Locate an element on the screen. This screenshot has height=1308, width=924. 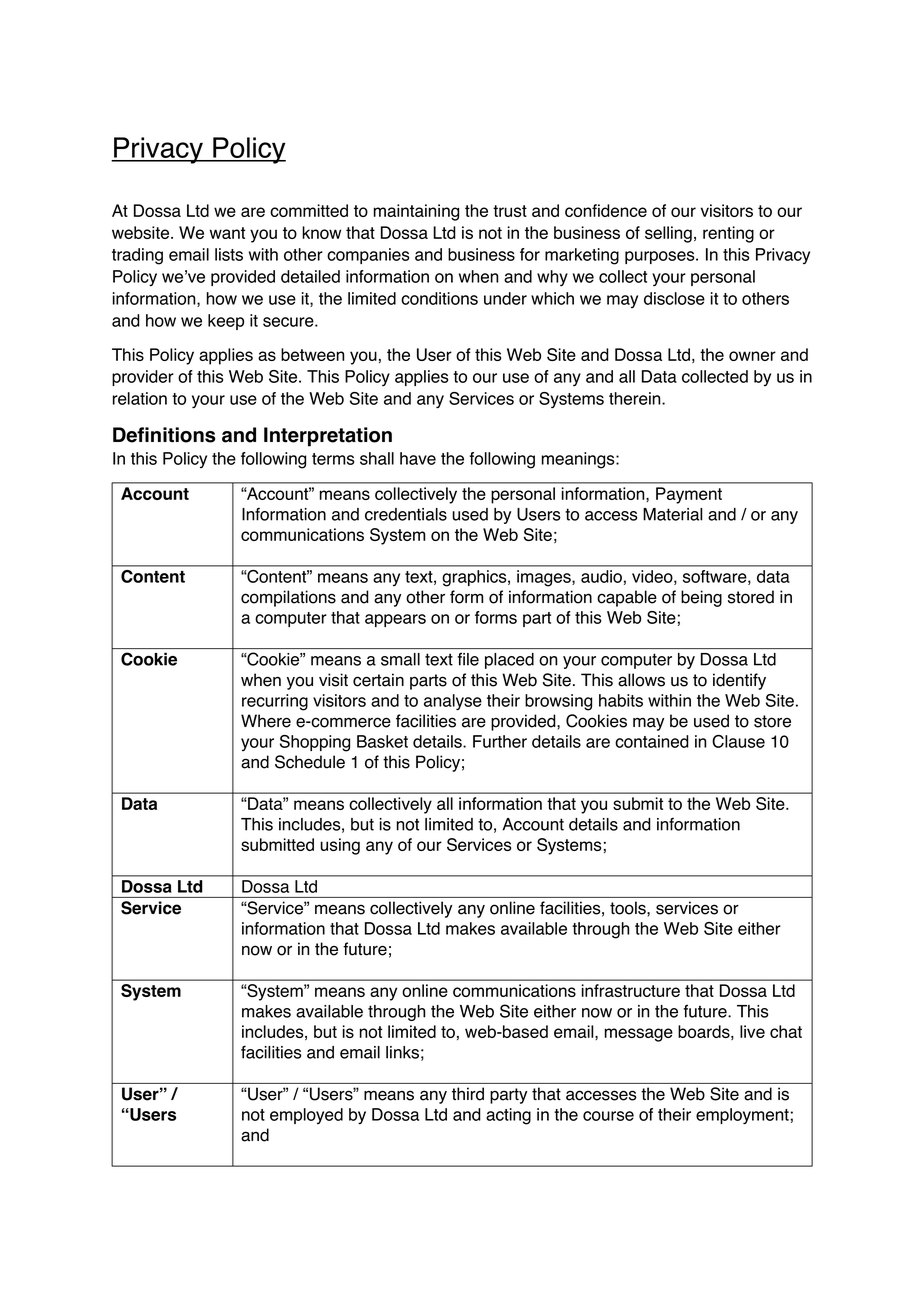
renting is located at coordinates (728, 234).
